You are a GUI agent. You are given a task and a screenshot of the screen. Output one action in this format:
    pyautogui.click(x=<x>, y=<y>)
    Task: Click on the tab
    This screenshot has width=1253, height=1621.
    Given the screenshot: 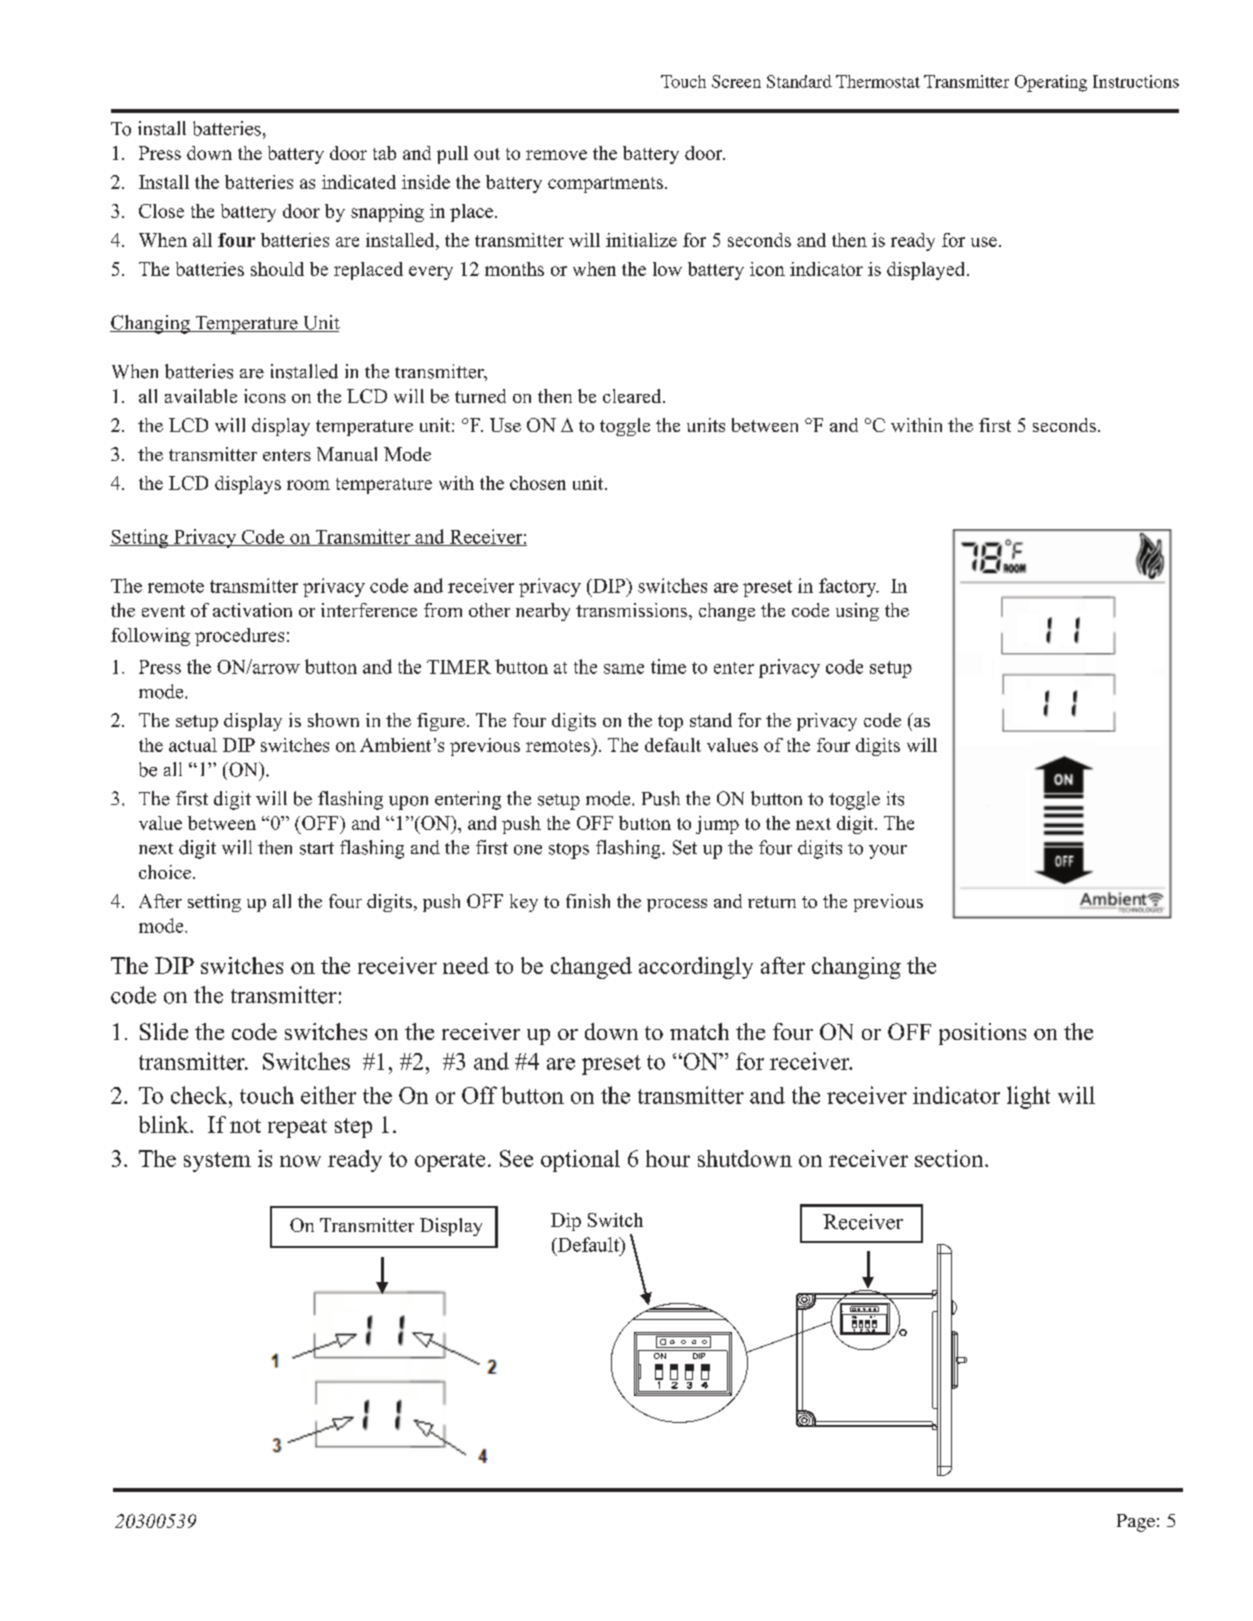 What is the action you would take?
    pyautogui.click(x=384, y=153)
